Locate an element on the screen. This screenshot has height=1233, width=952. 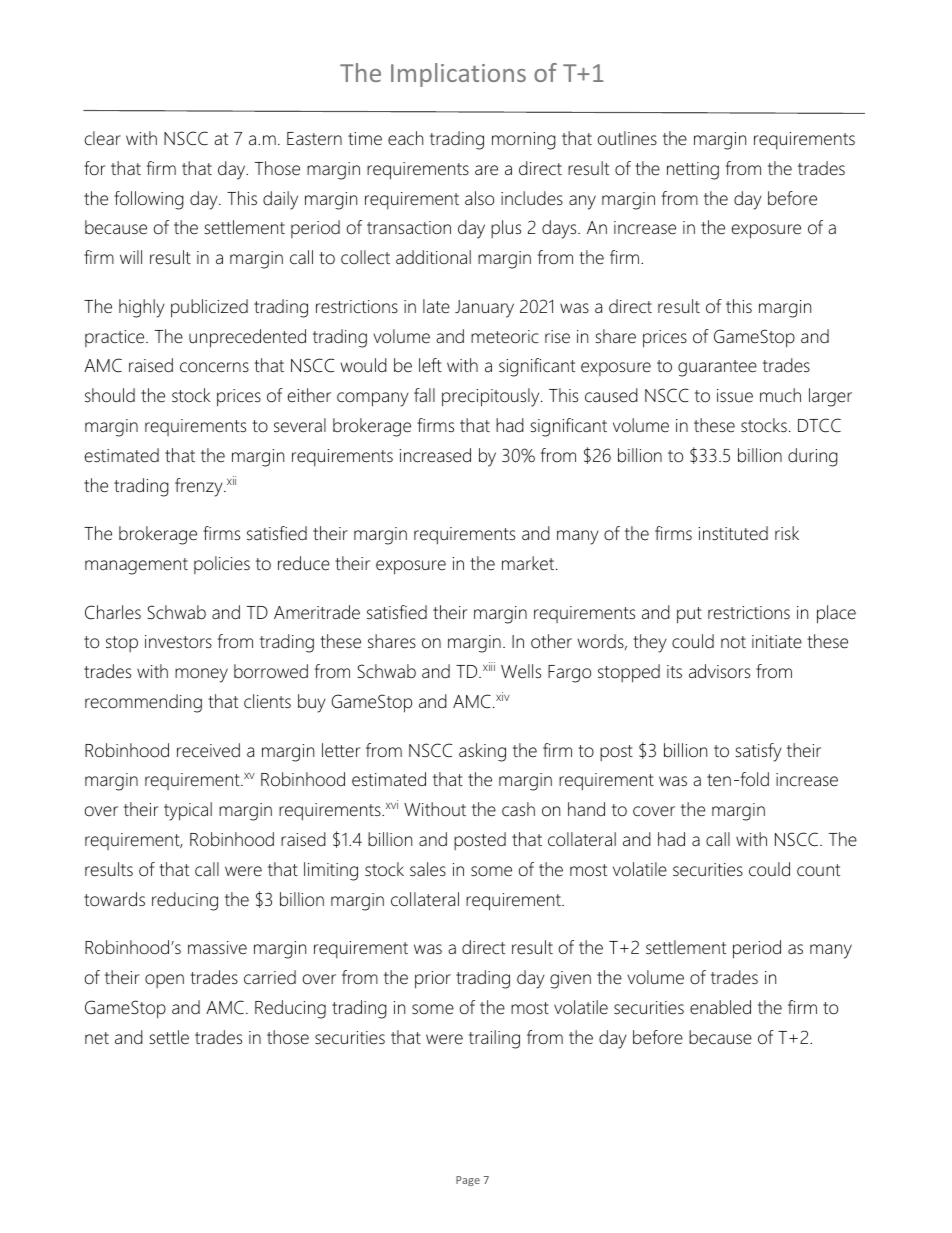
investors is located at coordinates (178, 642).
